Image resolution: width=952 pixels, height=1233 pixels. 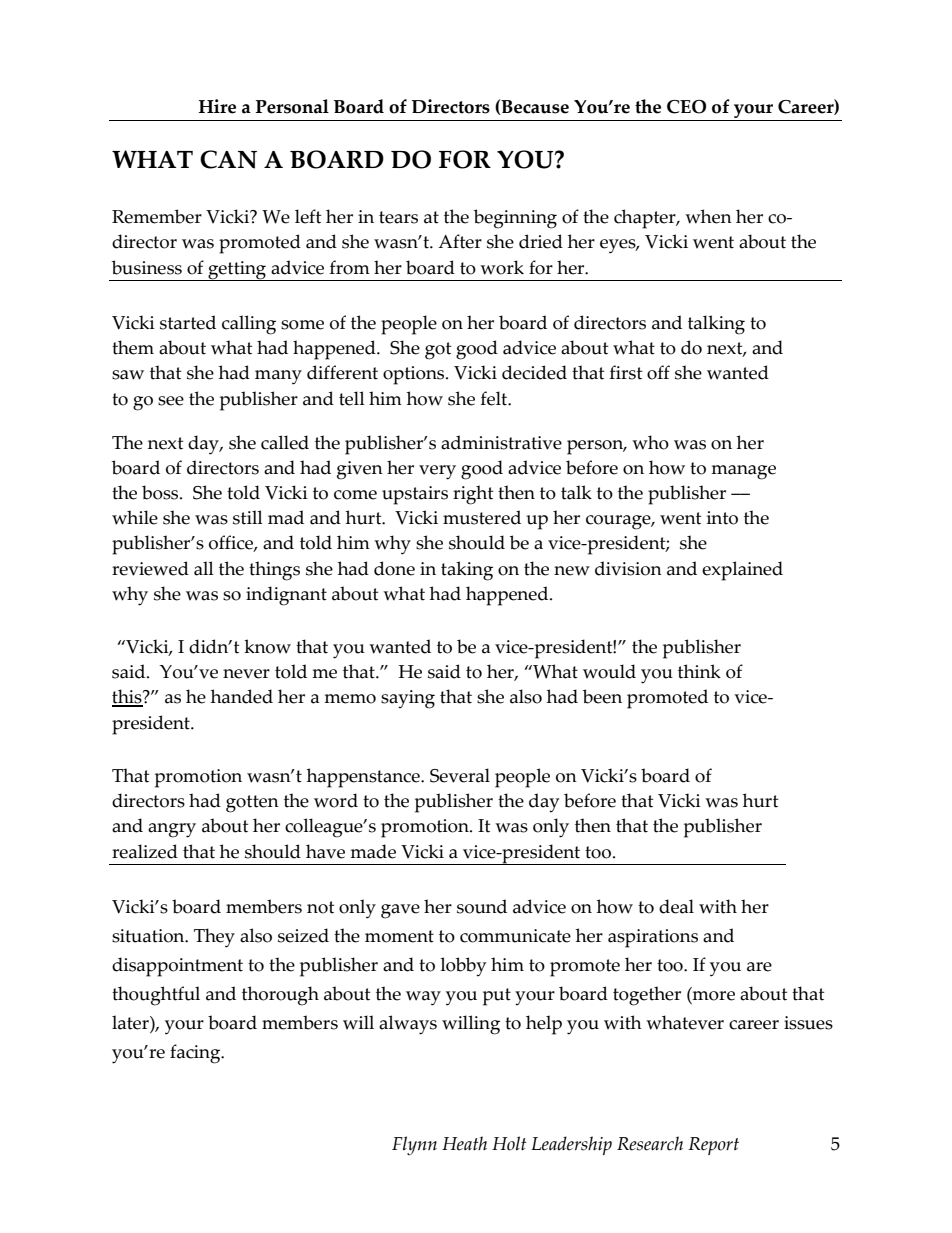 I want to click on options, so click(x=415, y=375).
